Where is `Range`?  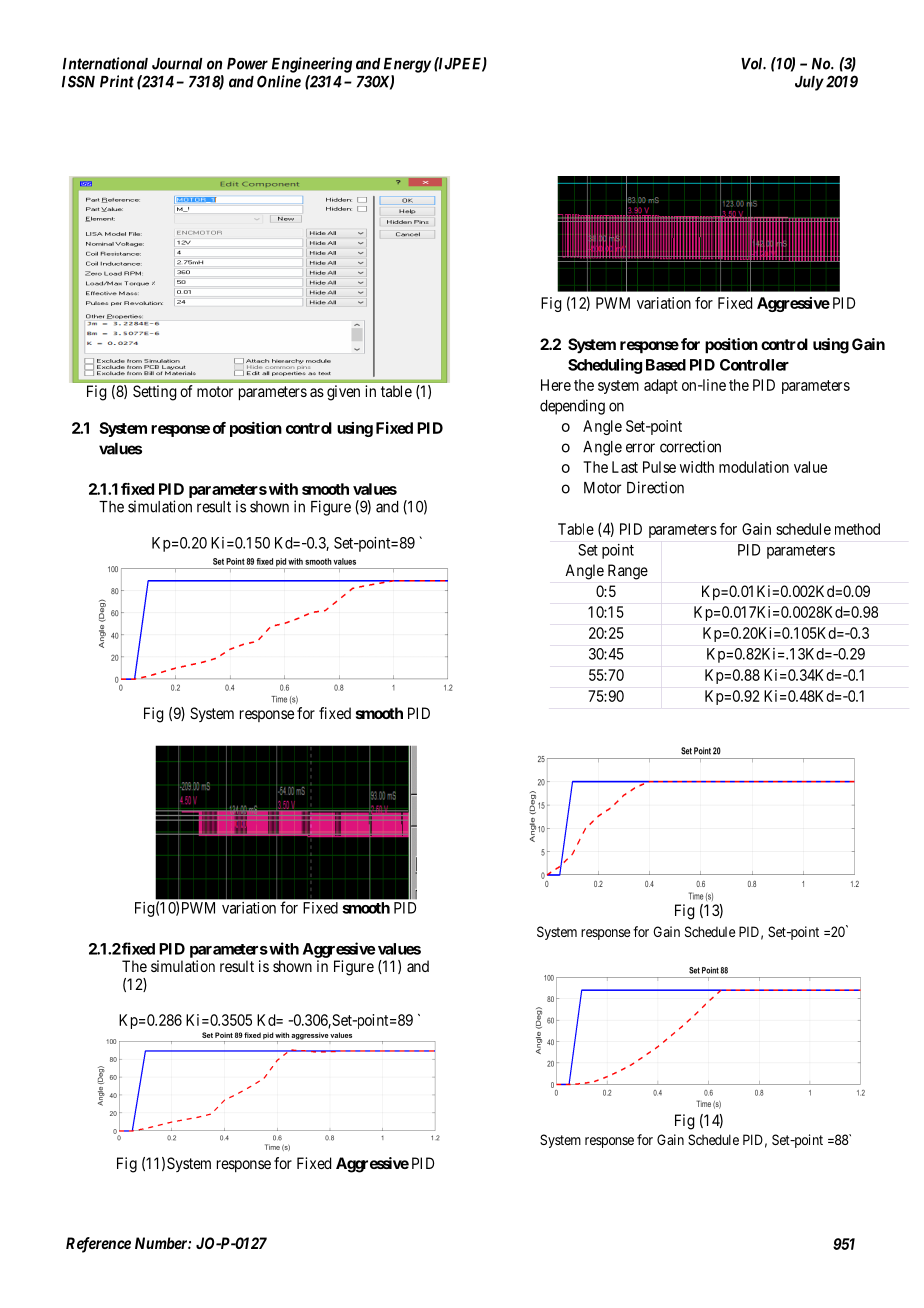
Range is located at coordinates (628, 572).
